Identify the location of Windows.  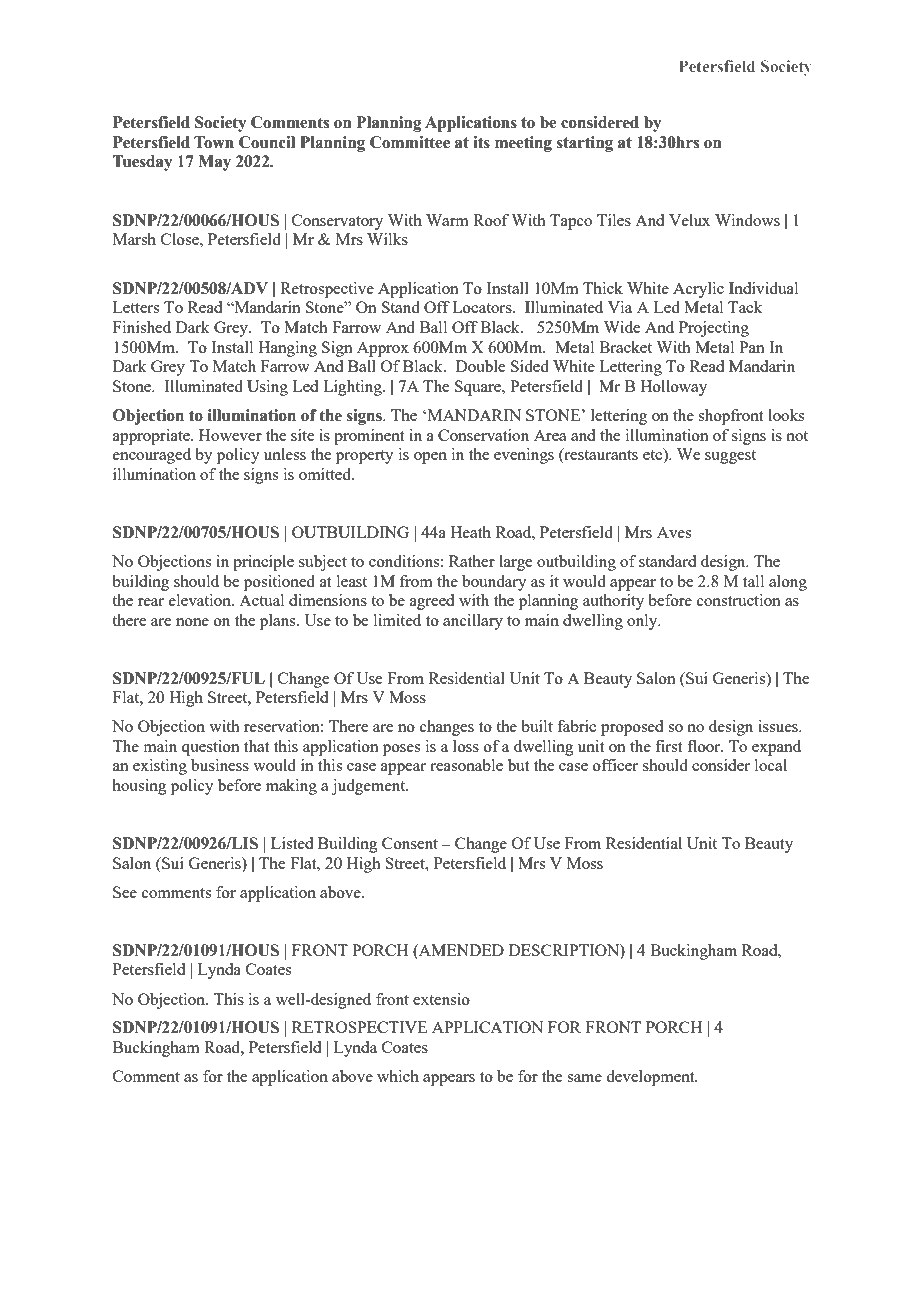
(747, 220).
